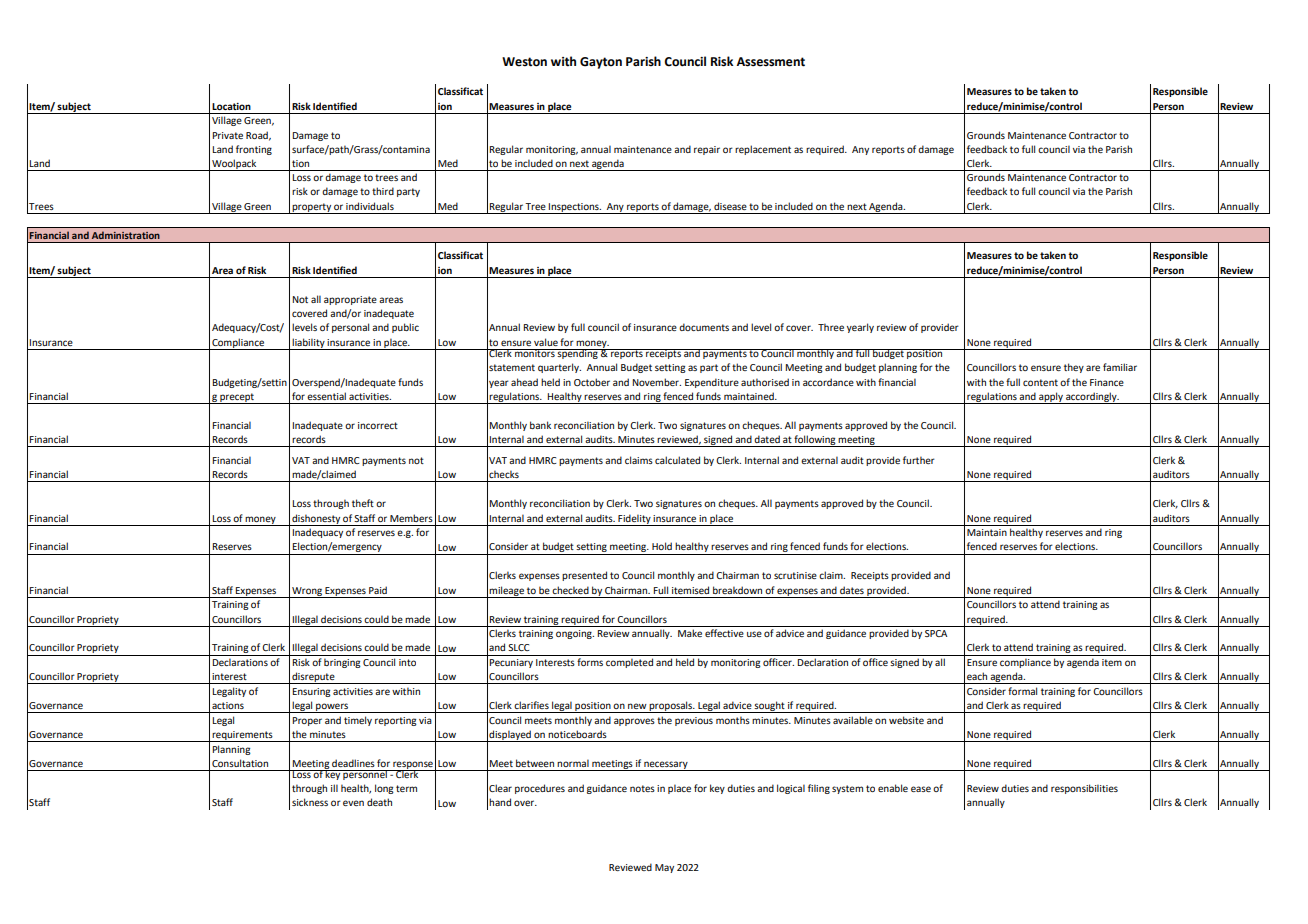  What do you see at coordinates (353, 803) in the page?
I see `even` at bounding box center [353, 803].
